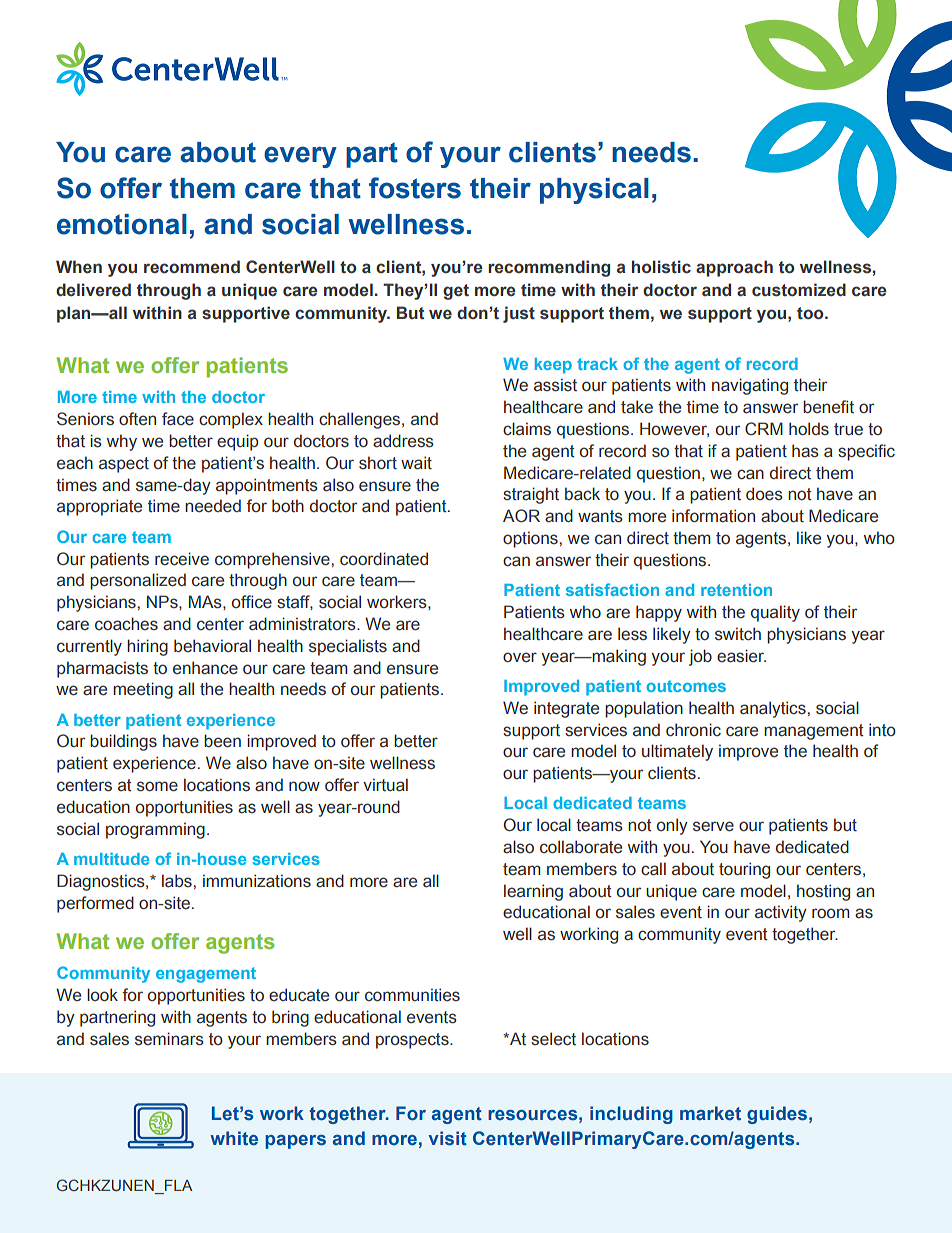 The height and width of the image is (1233, 952). I want to click on CRM, so click(764, 429).
